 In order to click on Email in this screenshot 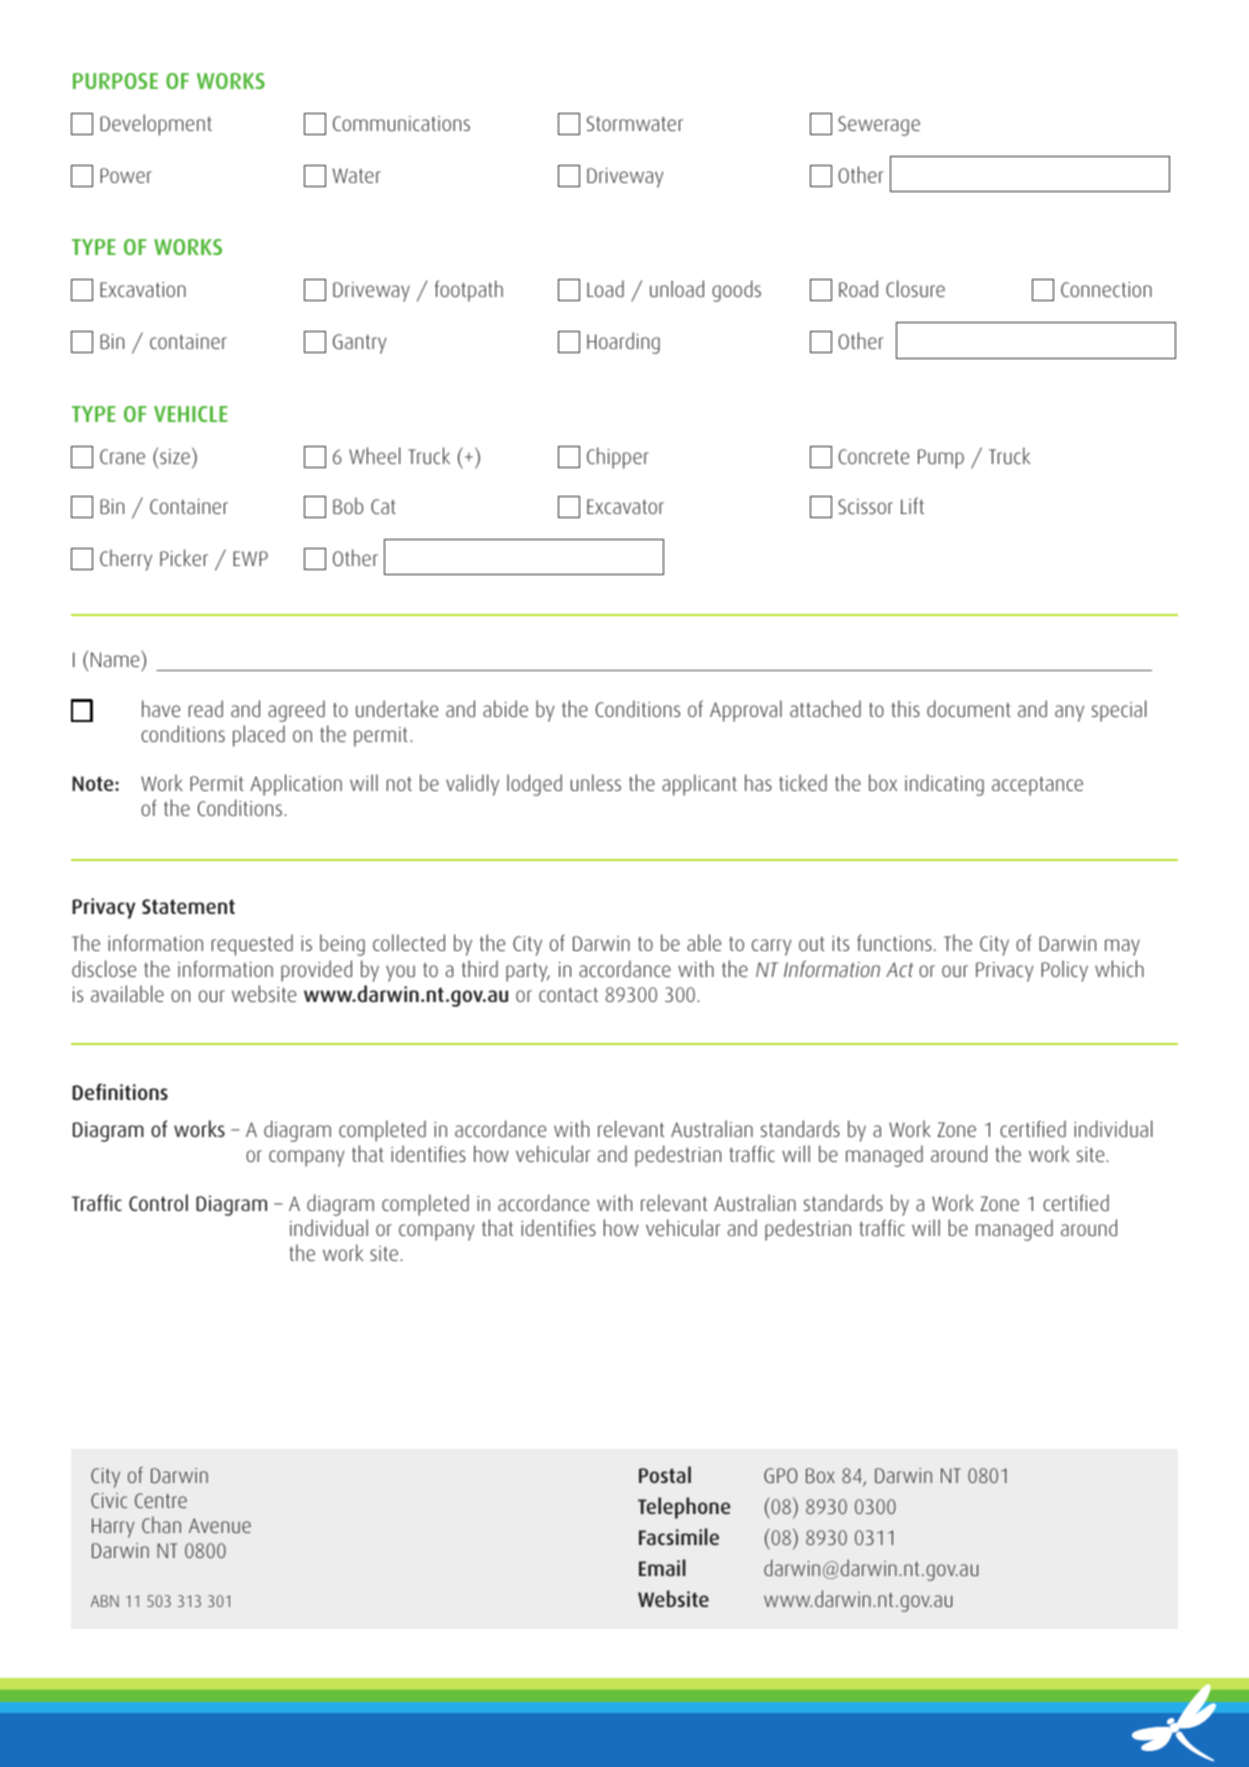, I will do `click(662, 1567)`.
